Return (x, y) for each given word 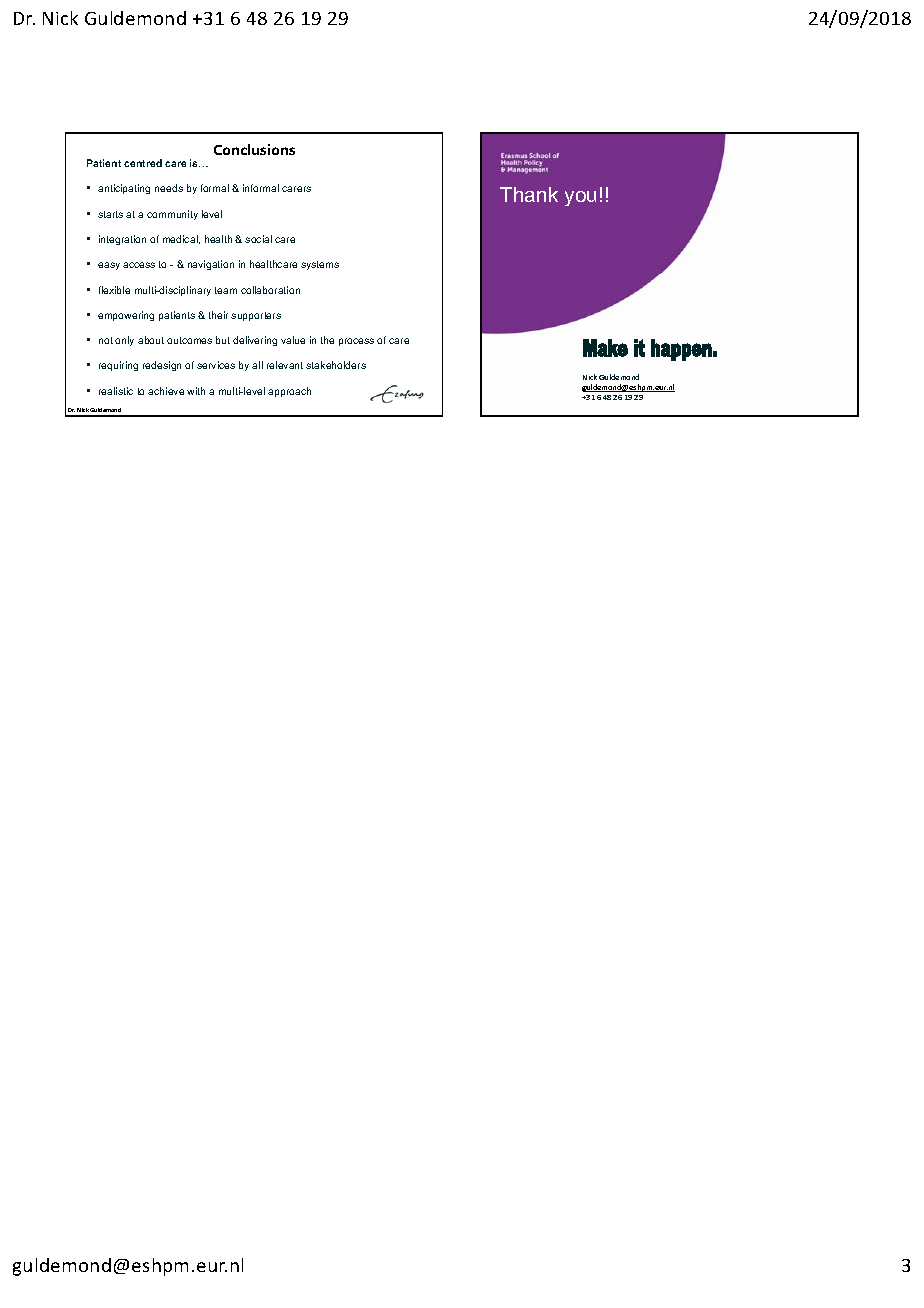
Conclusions (254, 149)
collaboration (270, 290)
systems (320, 265)
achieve (166, 391)
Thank (529, 194)
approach (289, 392)
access (139, 265)
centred (143, 163)
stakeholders (336, 365)
